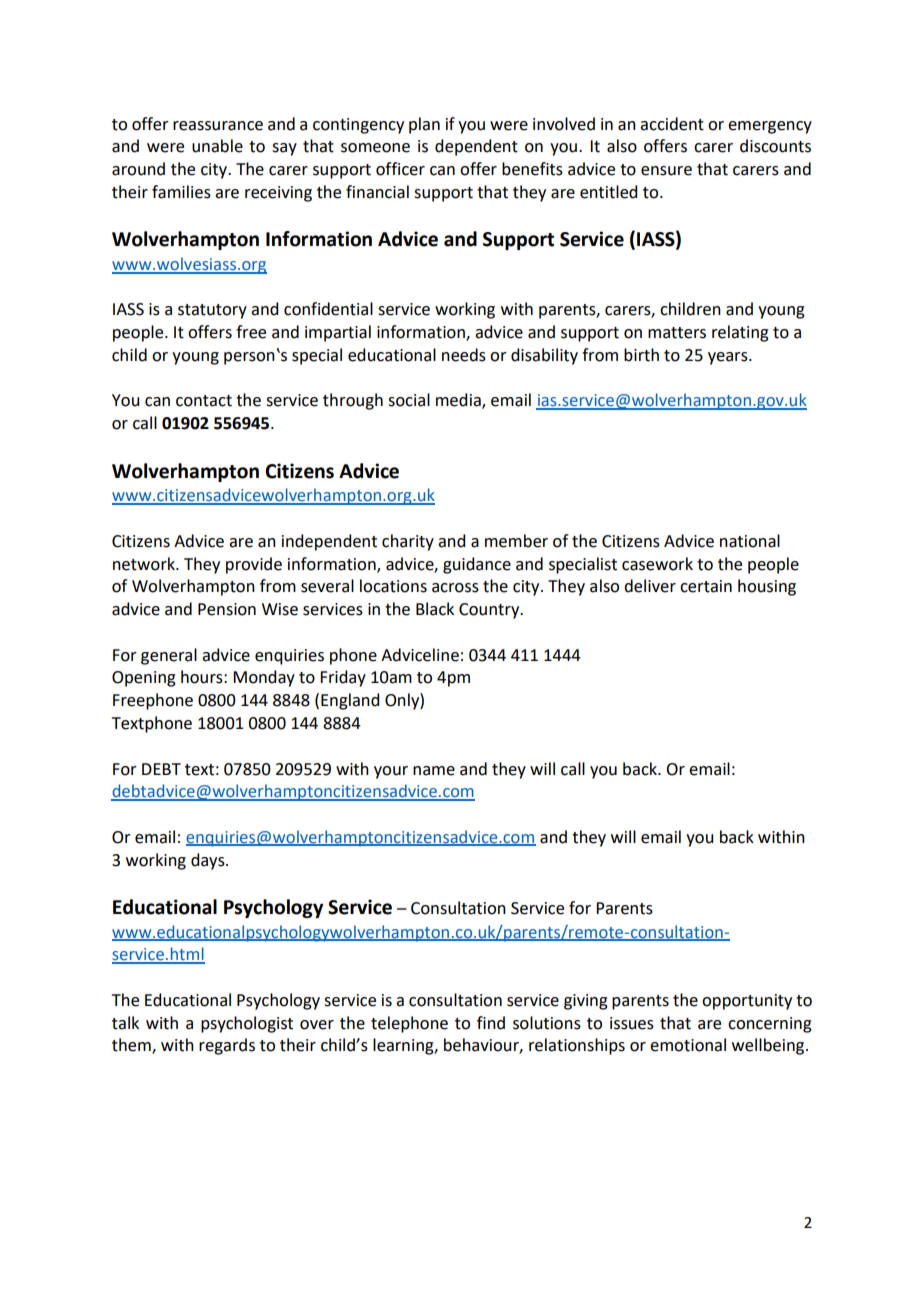  Describe the element at coordinates (217, 146) in the screenshot. I see `unable` at that location.
